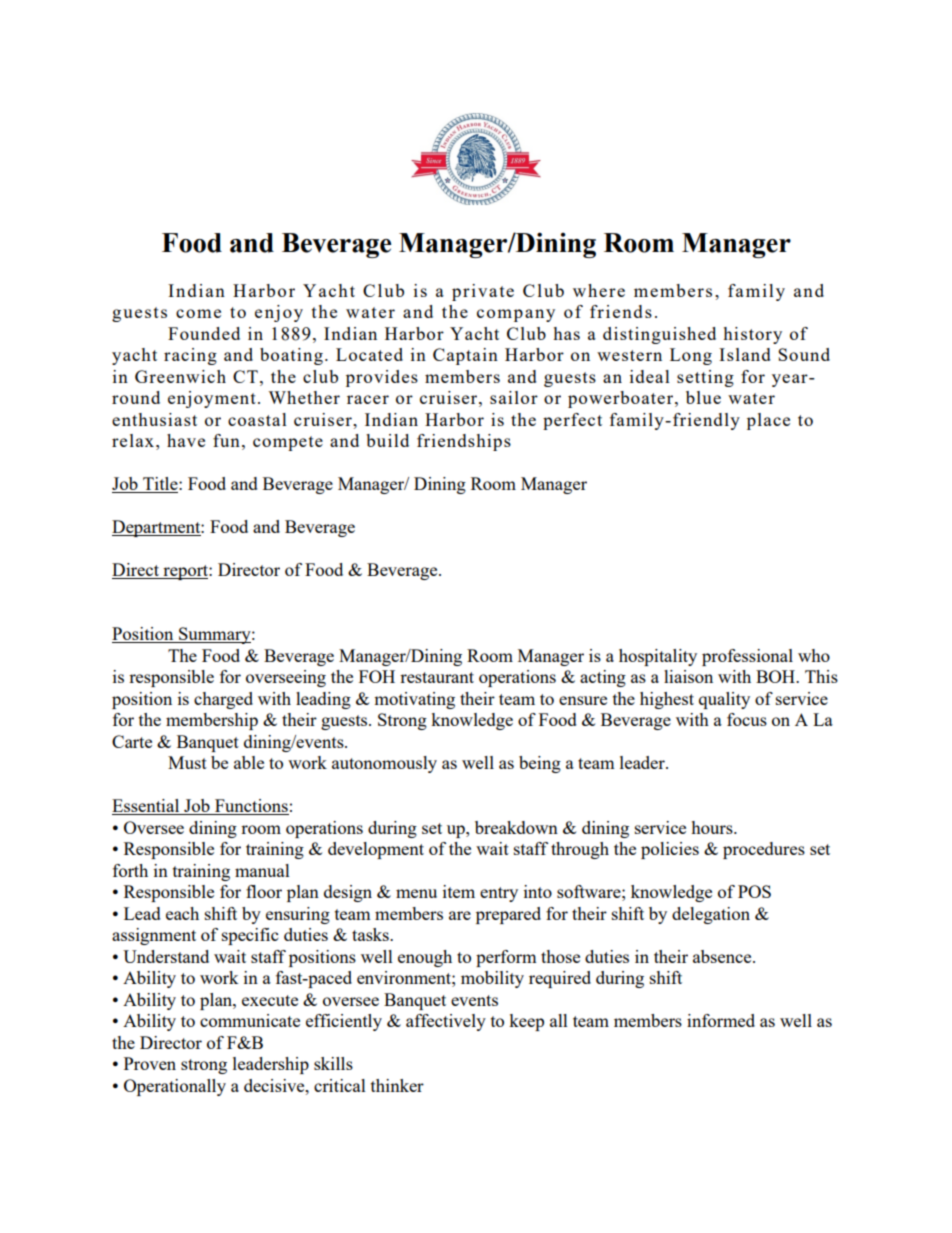  Describe the element at coordinates (752, 335) in the document. I see `history` at that location.
